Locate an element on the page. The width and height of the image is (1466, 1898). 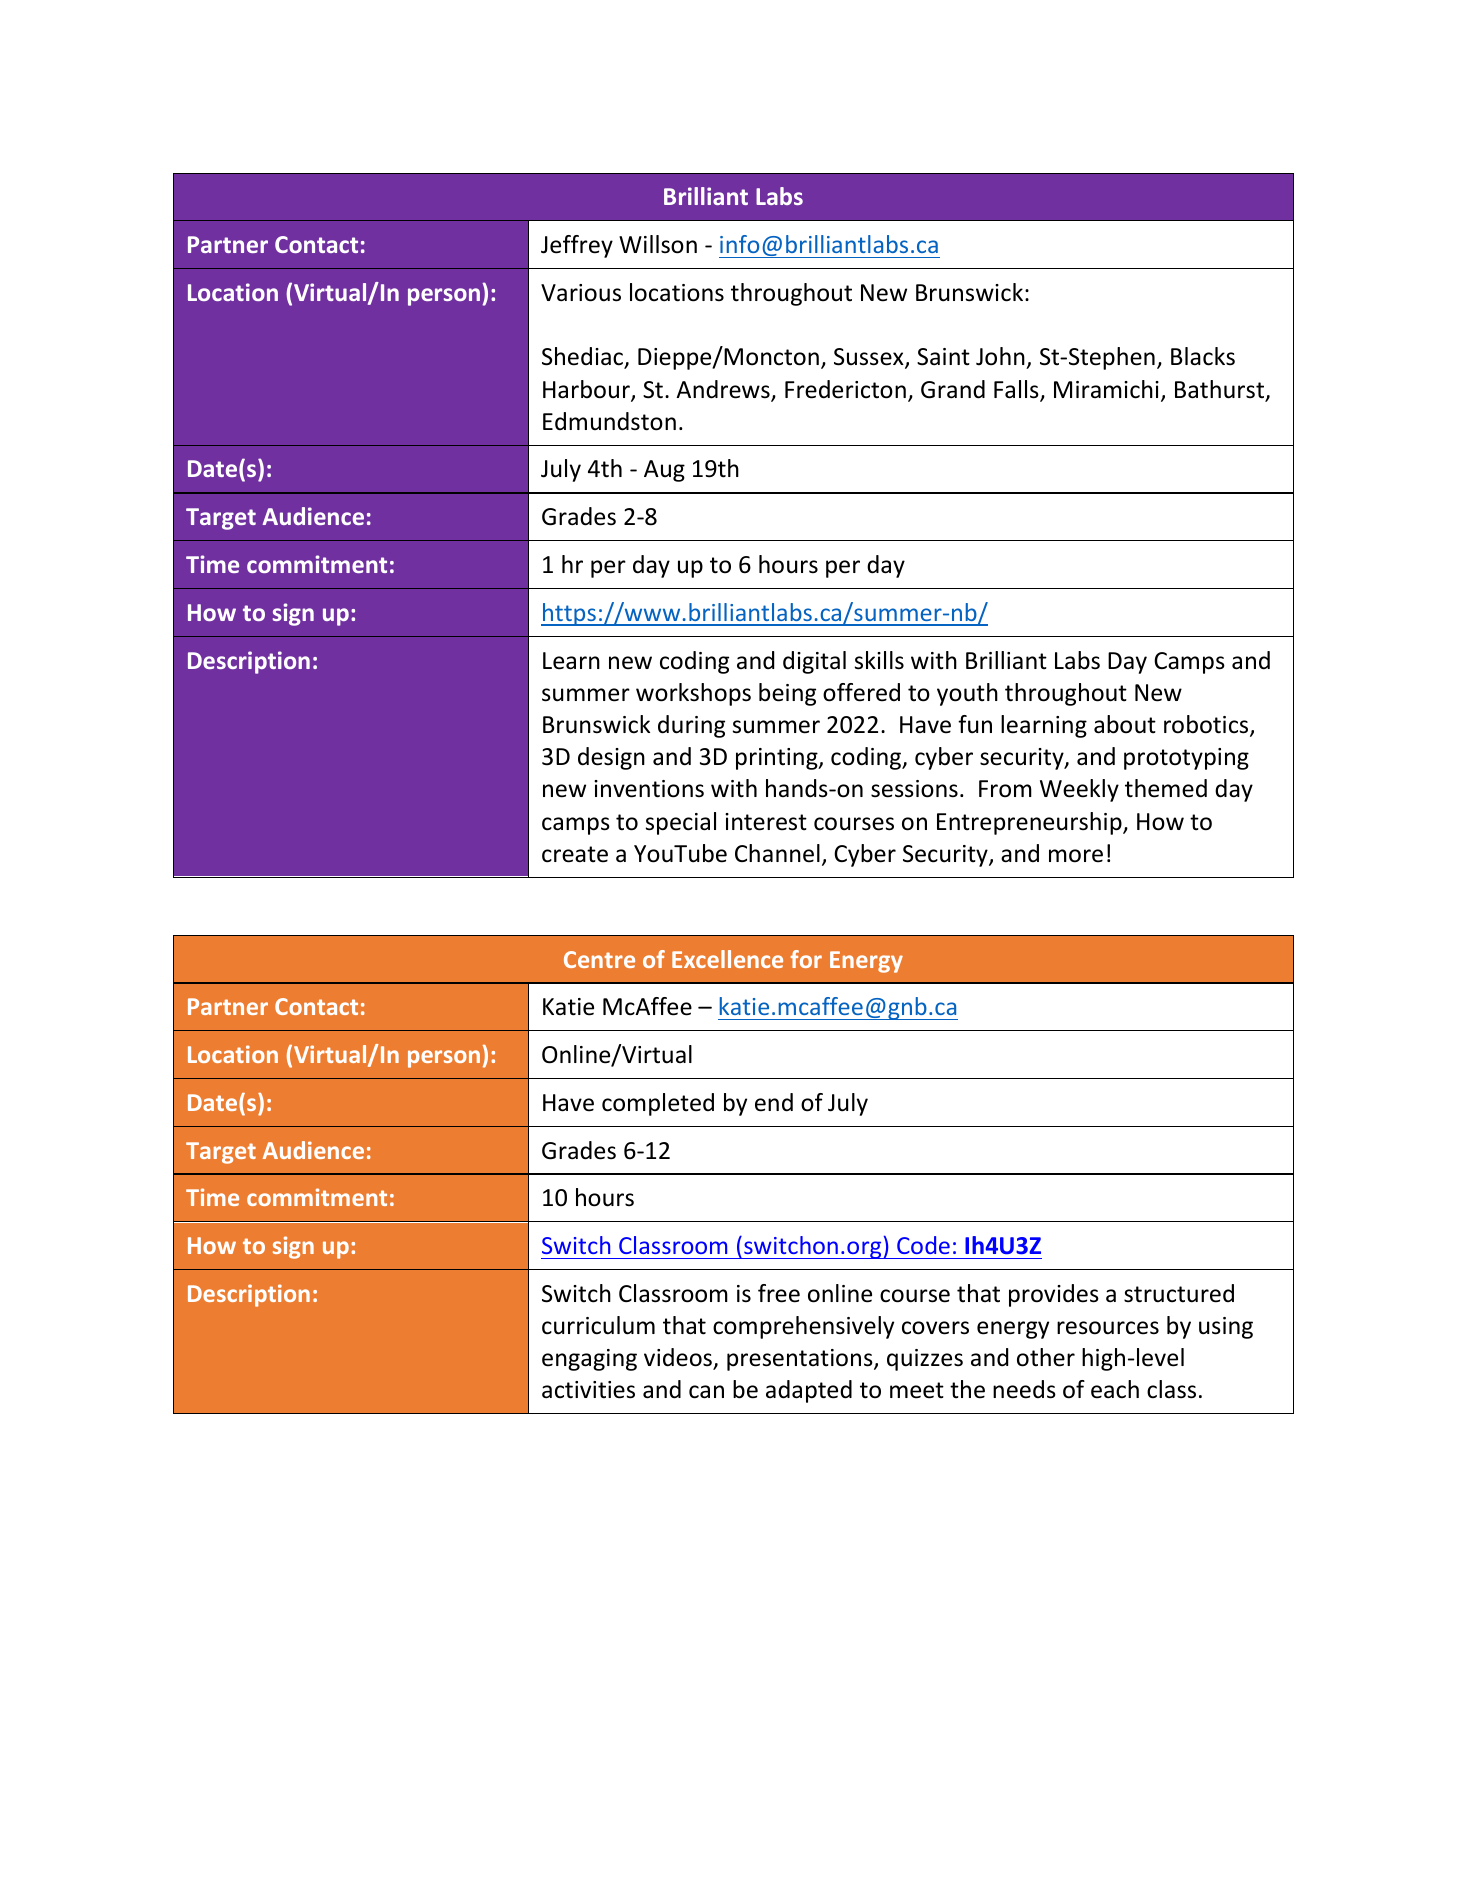
workshops is located at coordinates (693, 694).
